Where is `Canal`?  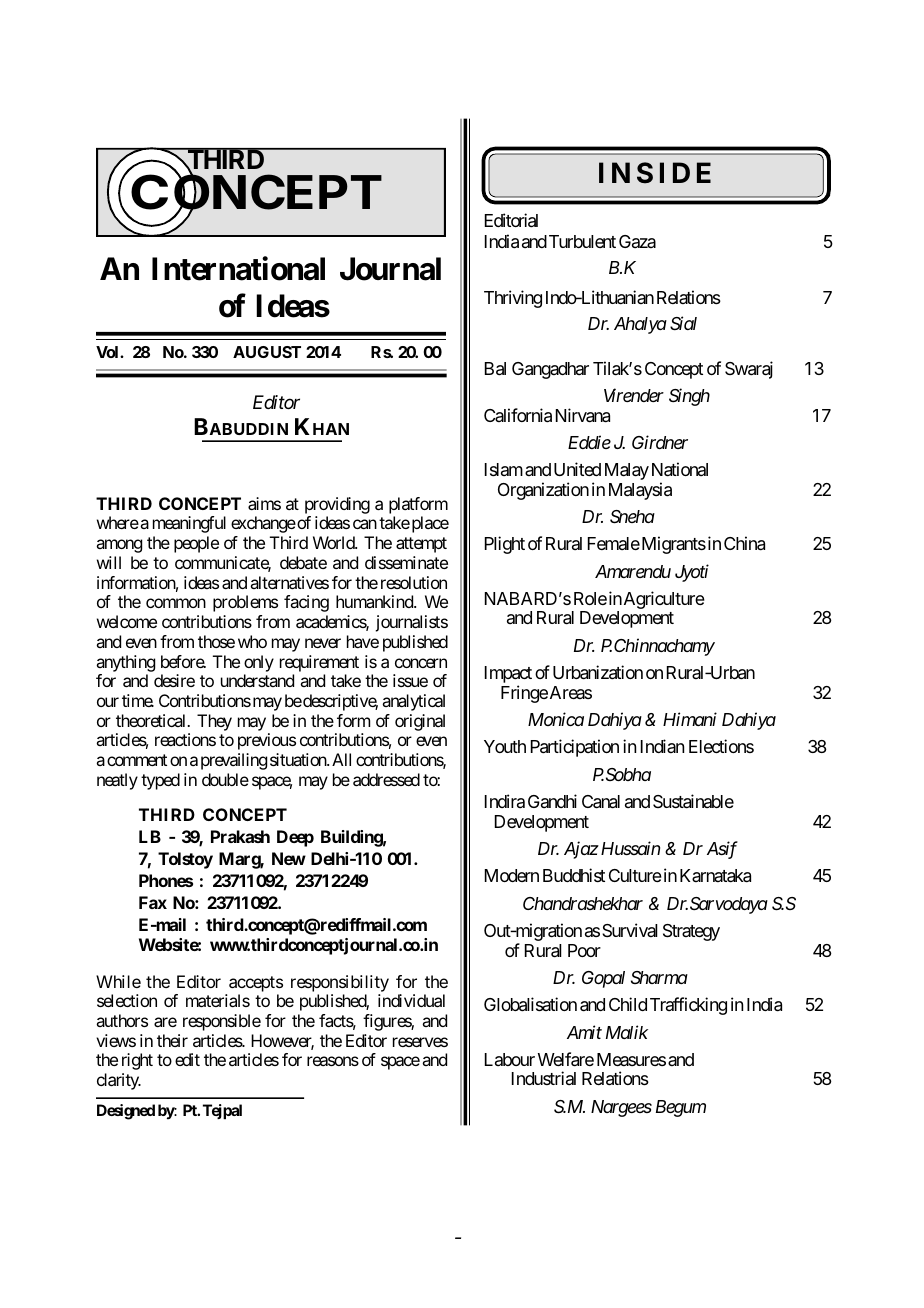
Canal is located at coordinates (601, 802).
